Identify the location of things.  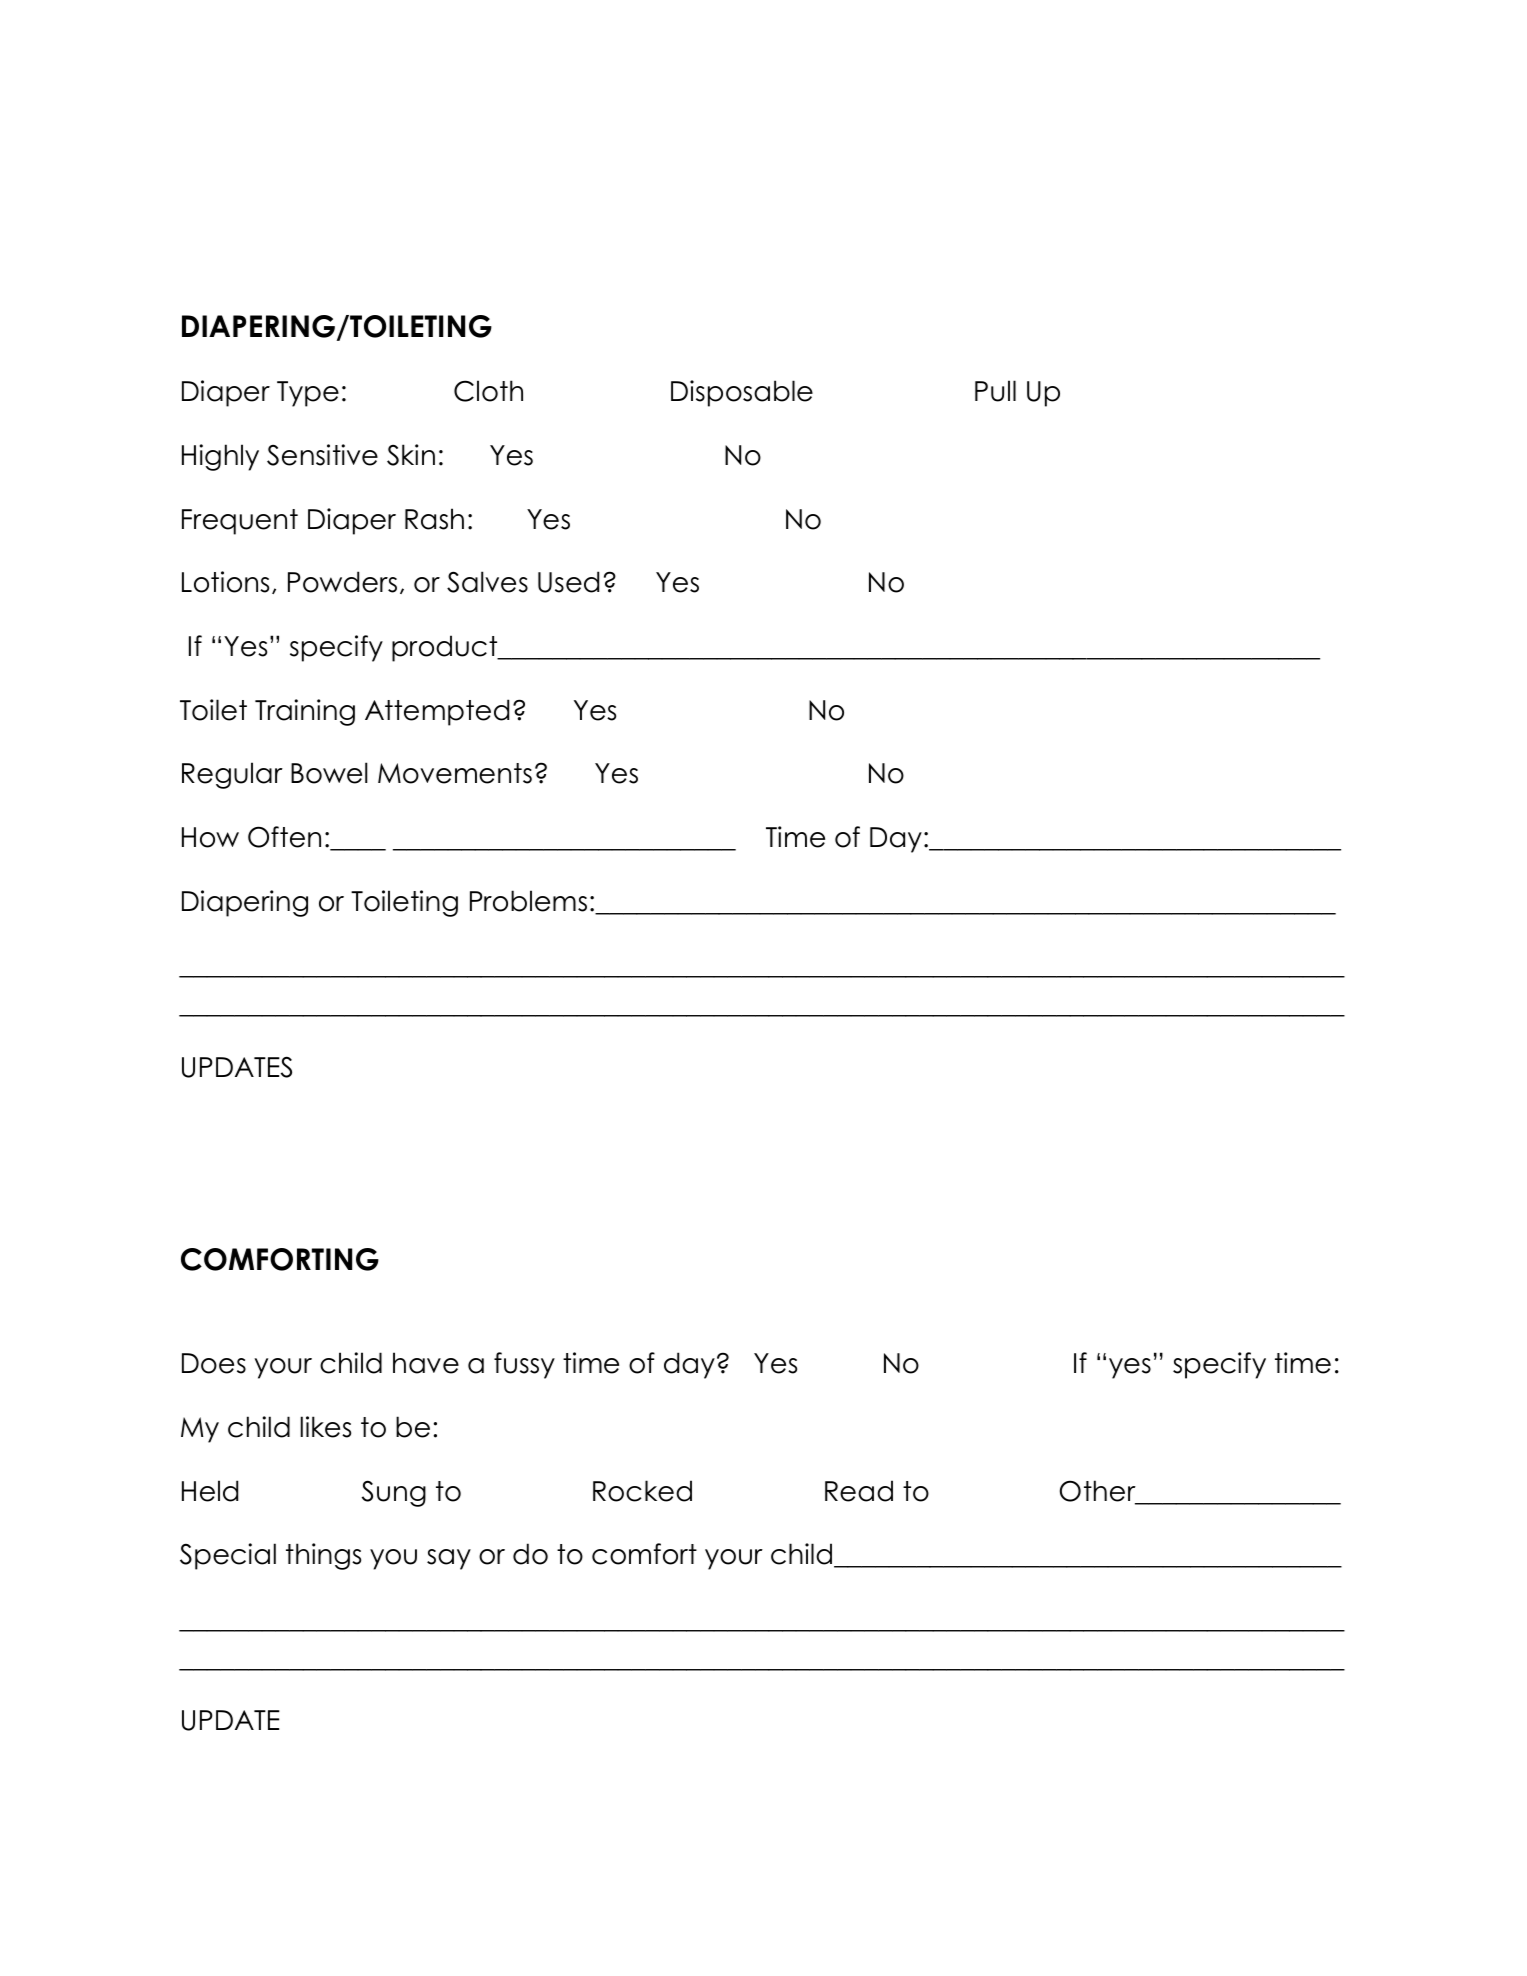
(323, 1556).
